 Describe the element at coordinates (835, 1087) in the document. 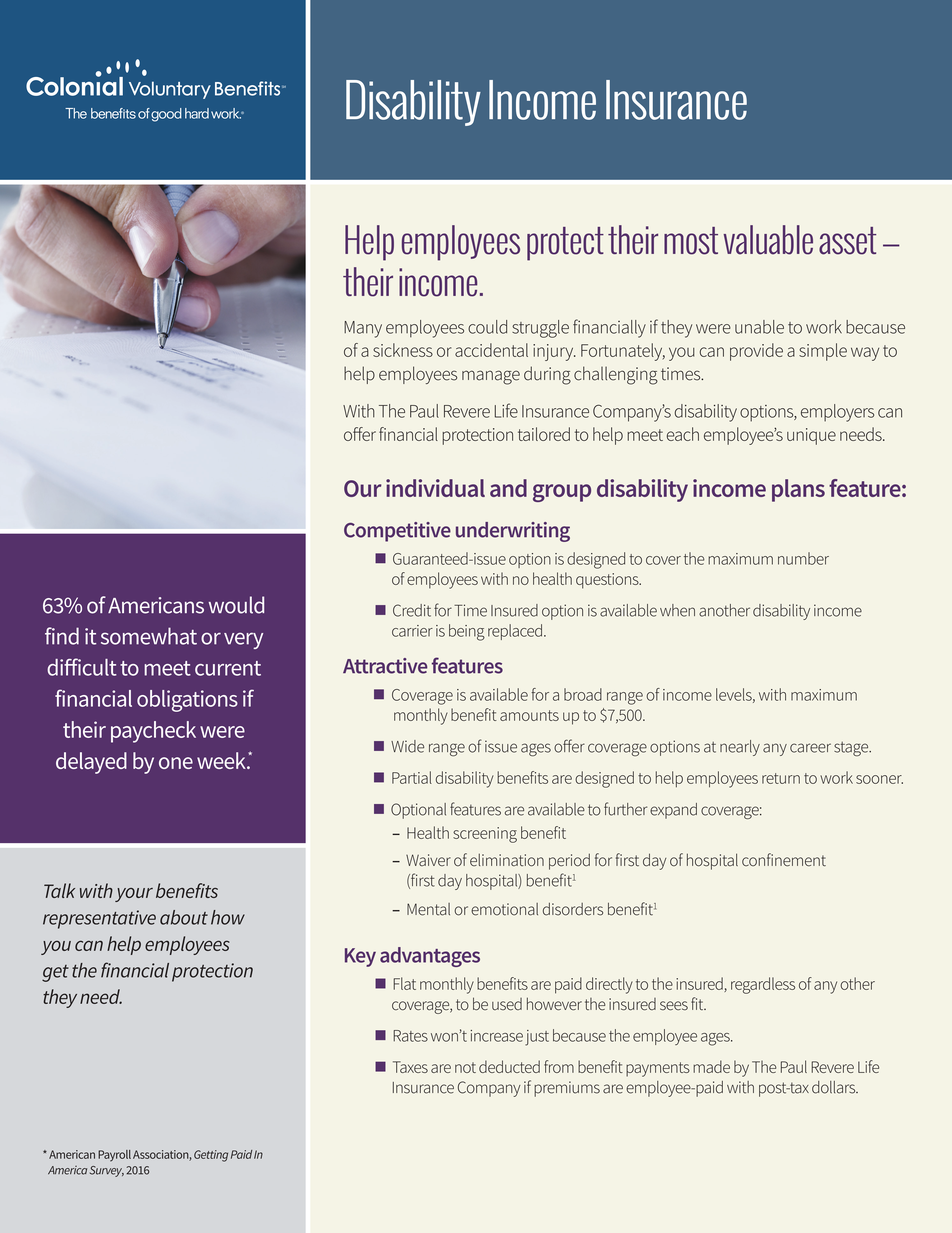

I see `dollars` at that location.
